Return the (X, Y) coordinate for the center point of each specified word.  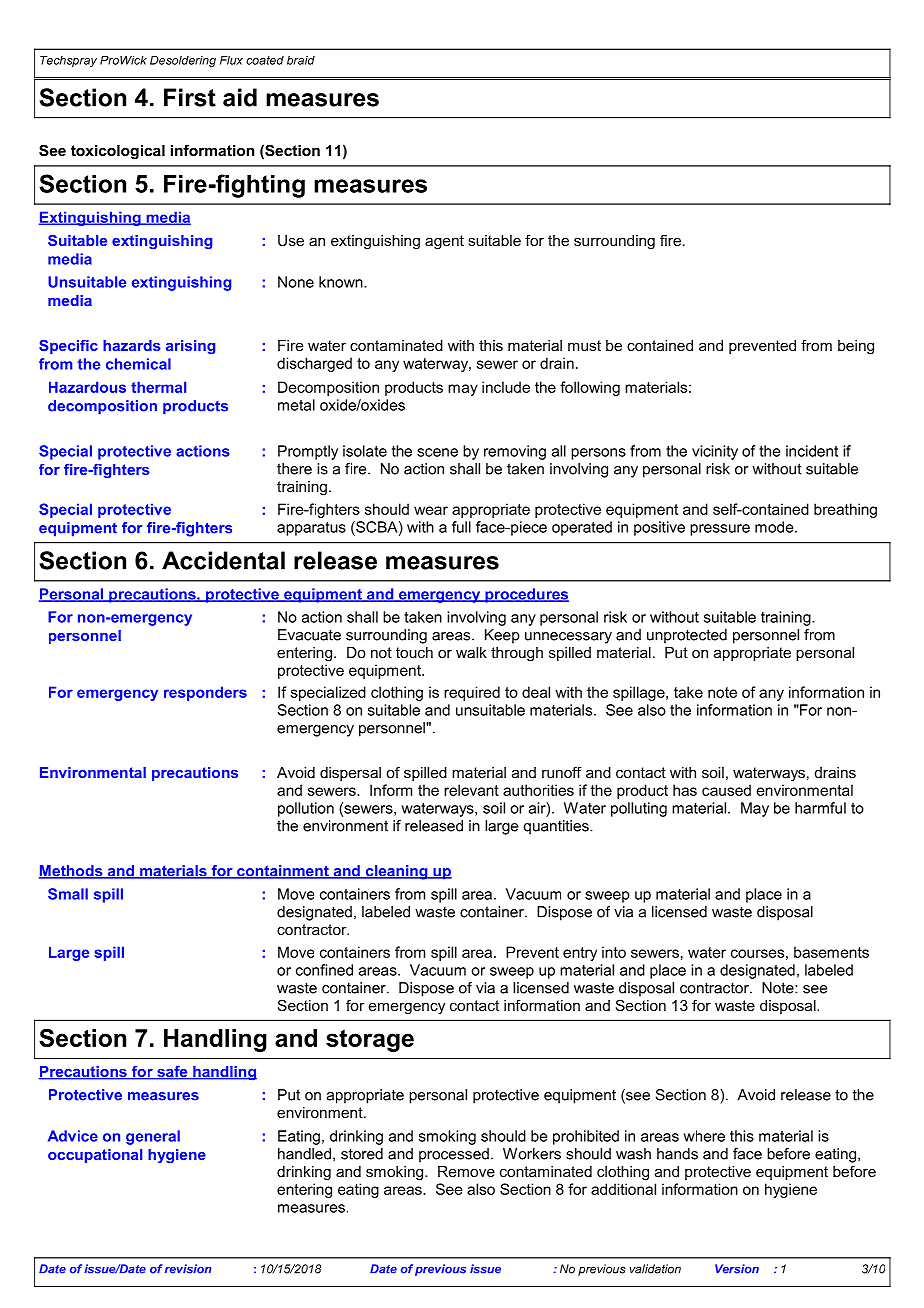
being (856, 347)
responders (205, 693)
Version (737, 1269)
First (190, 97)
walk (471, 652)
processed (454, 1155)
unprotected (687, 636)
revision (188, 1269)
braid (301, 60)
